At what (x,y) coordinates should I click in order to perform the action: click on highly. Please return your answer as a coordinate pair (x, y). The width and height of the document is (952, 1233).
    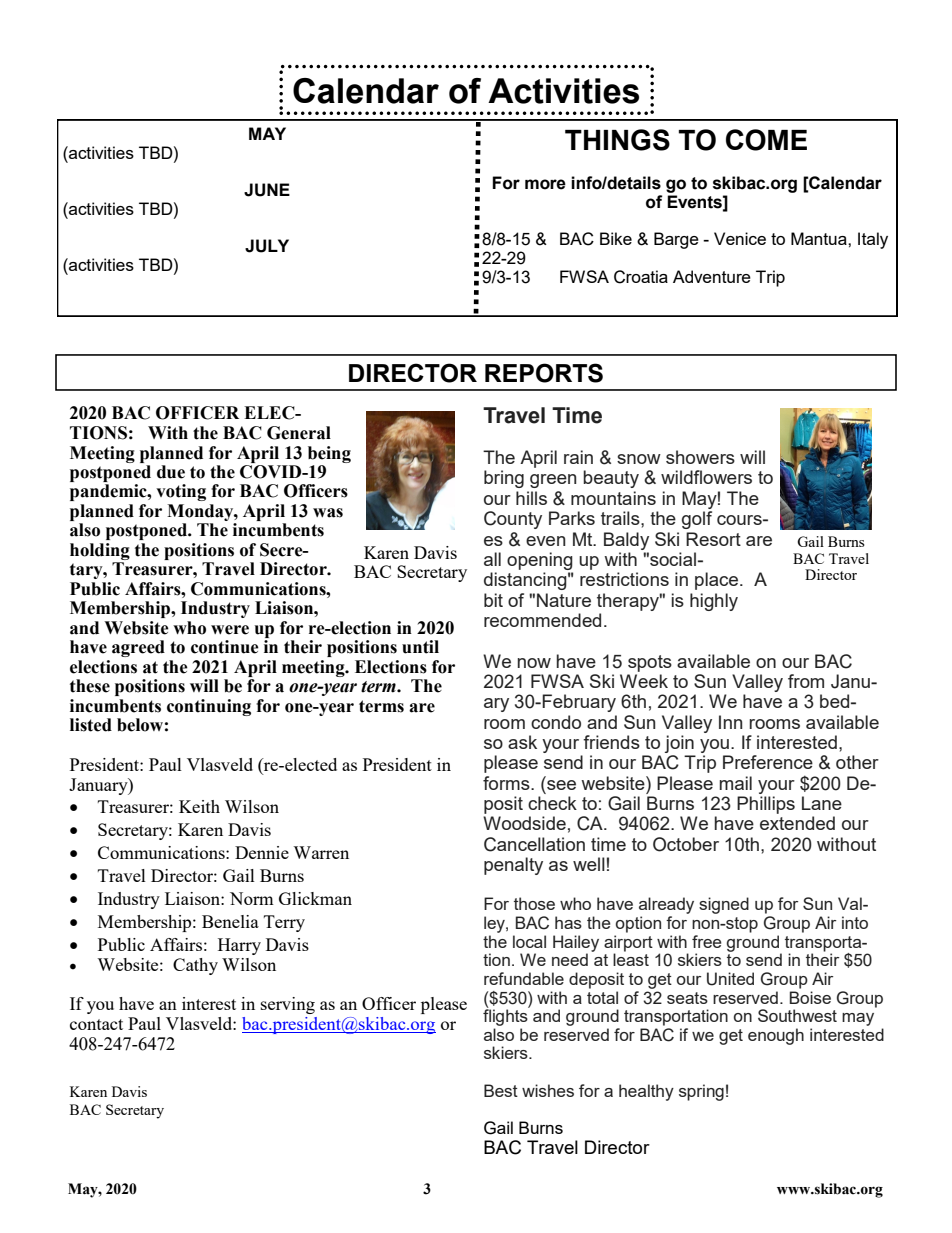
    Looking at the image, I should click on (714, 602).
